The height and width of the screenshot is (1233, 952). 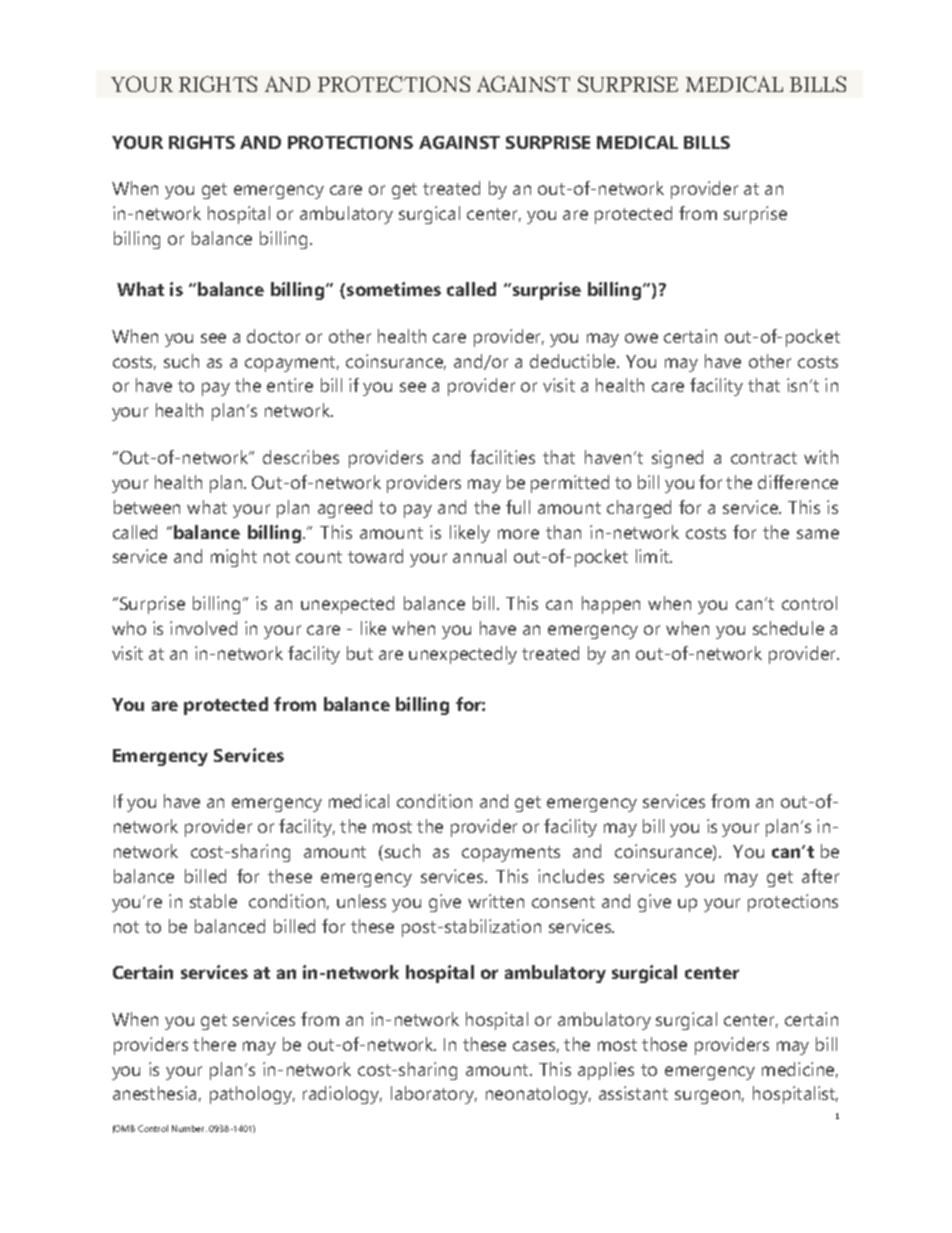 What do you see at coordinates (788, 628) in the screenshot?
I see `schedule` at bounding box center [788, 628].
